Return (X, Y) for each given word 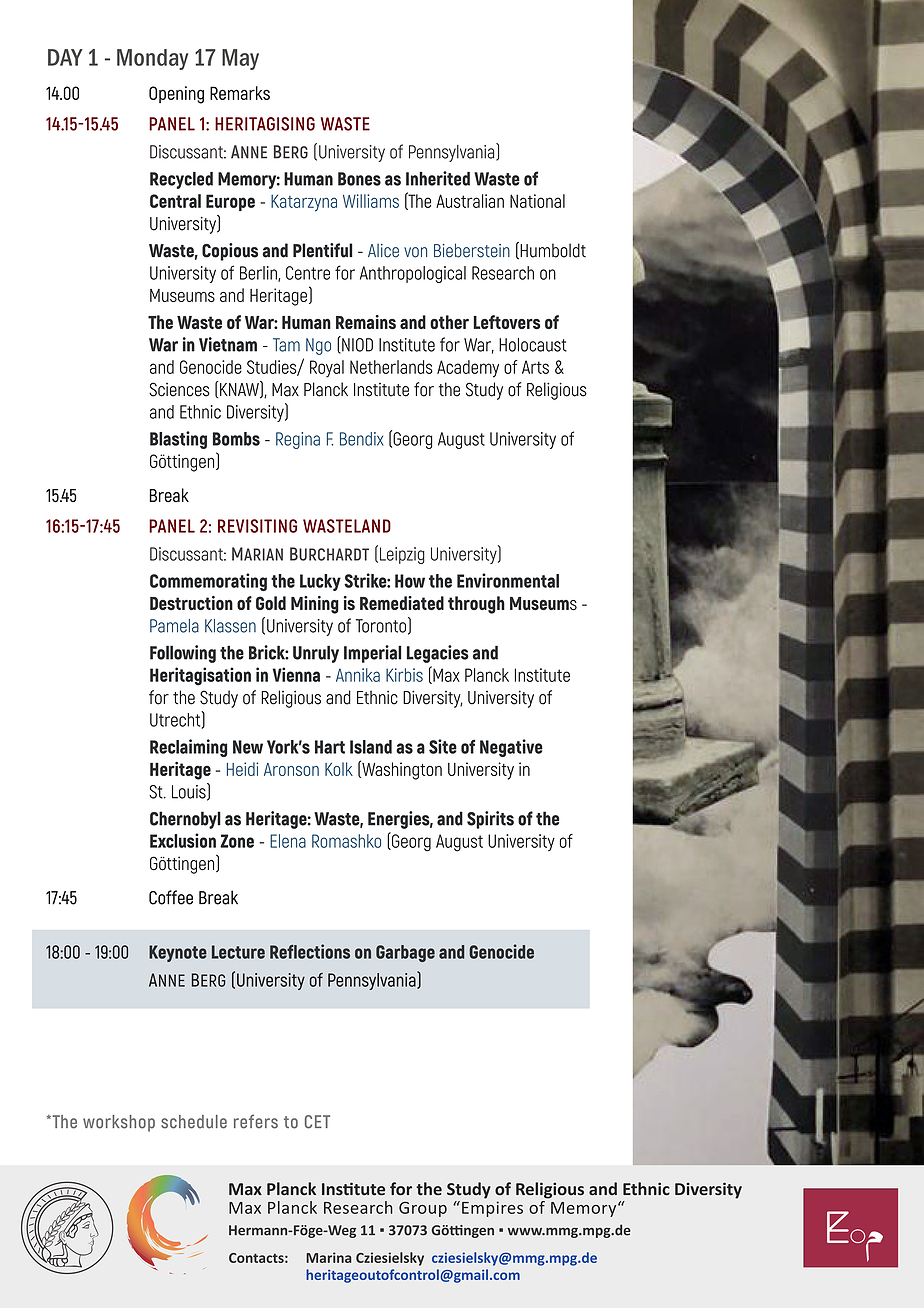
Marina (328, 1257)
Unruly (316, 654)
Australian (470, 201)
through (476, 605)
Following (183, 654)
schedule (194, 1122)
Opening (176, 95)
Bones (359, 179)
